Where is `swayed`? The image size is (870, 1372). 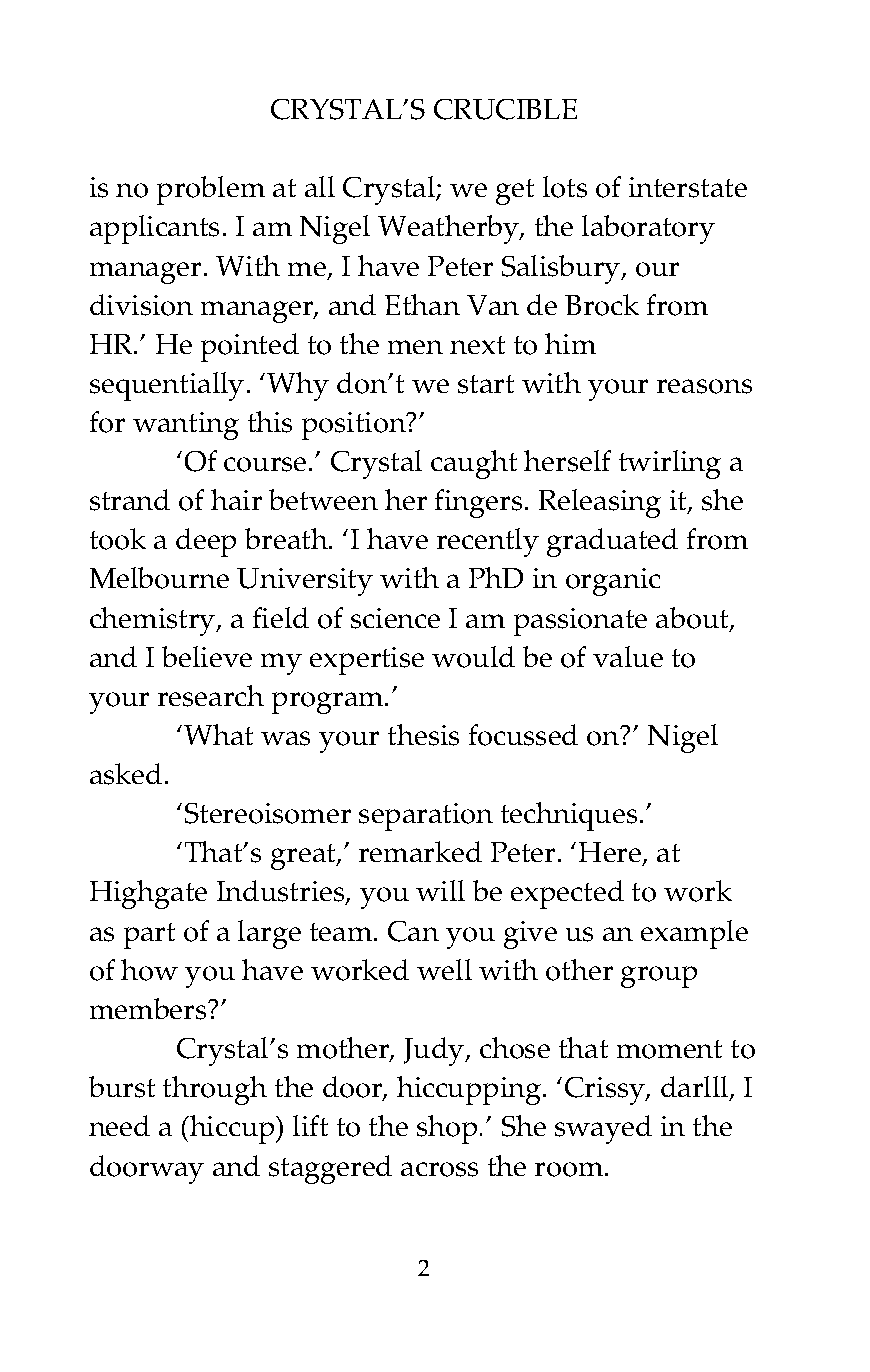
swayed is located at coordinates (603, 1129).
